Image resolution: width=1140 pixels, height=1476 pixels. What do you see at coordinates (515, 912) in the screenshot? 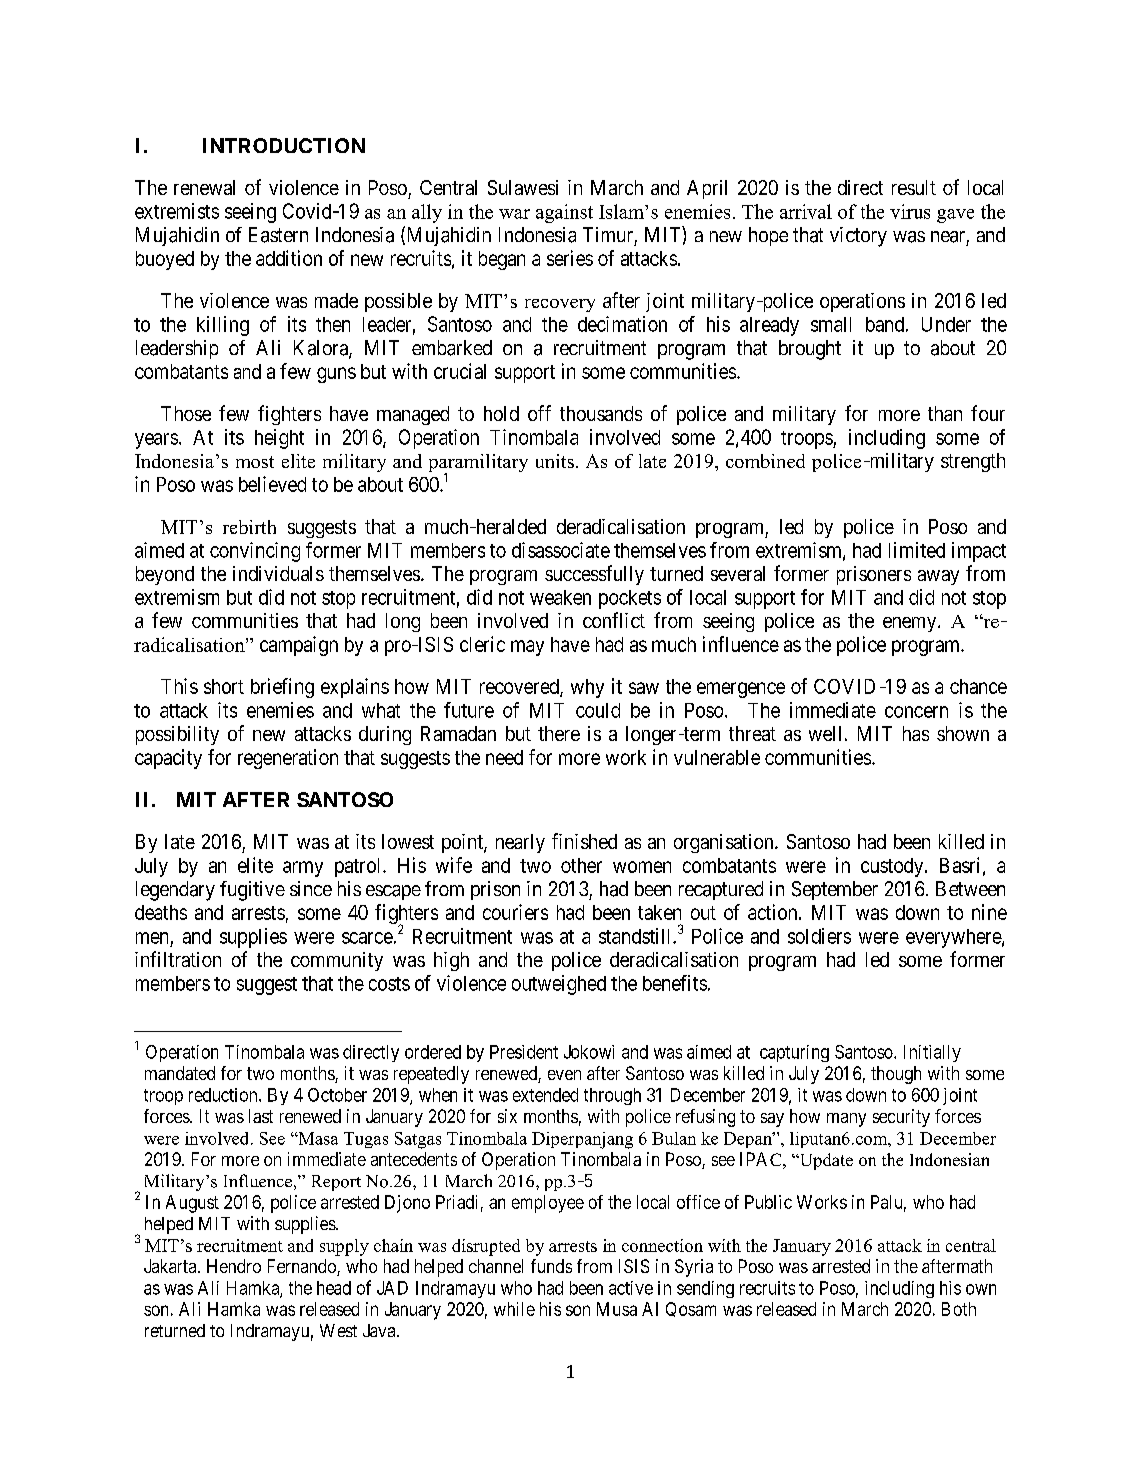
I see `couriers` at bounding box center [515, 912].
